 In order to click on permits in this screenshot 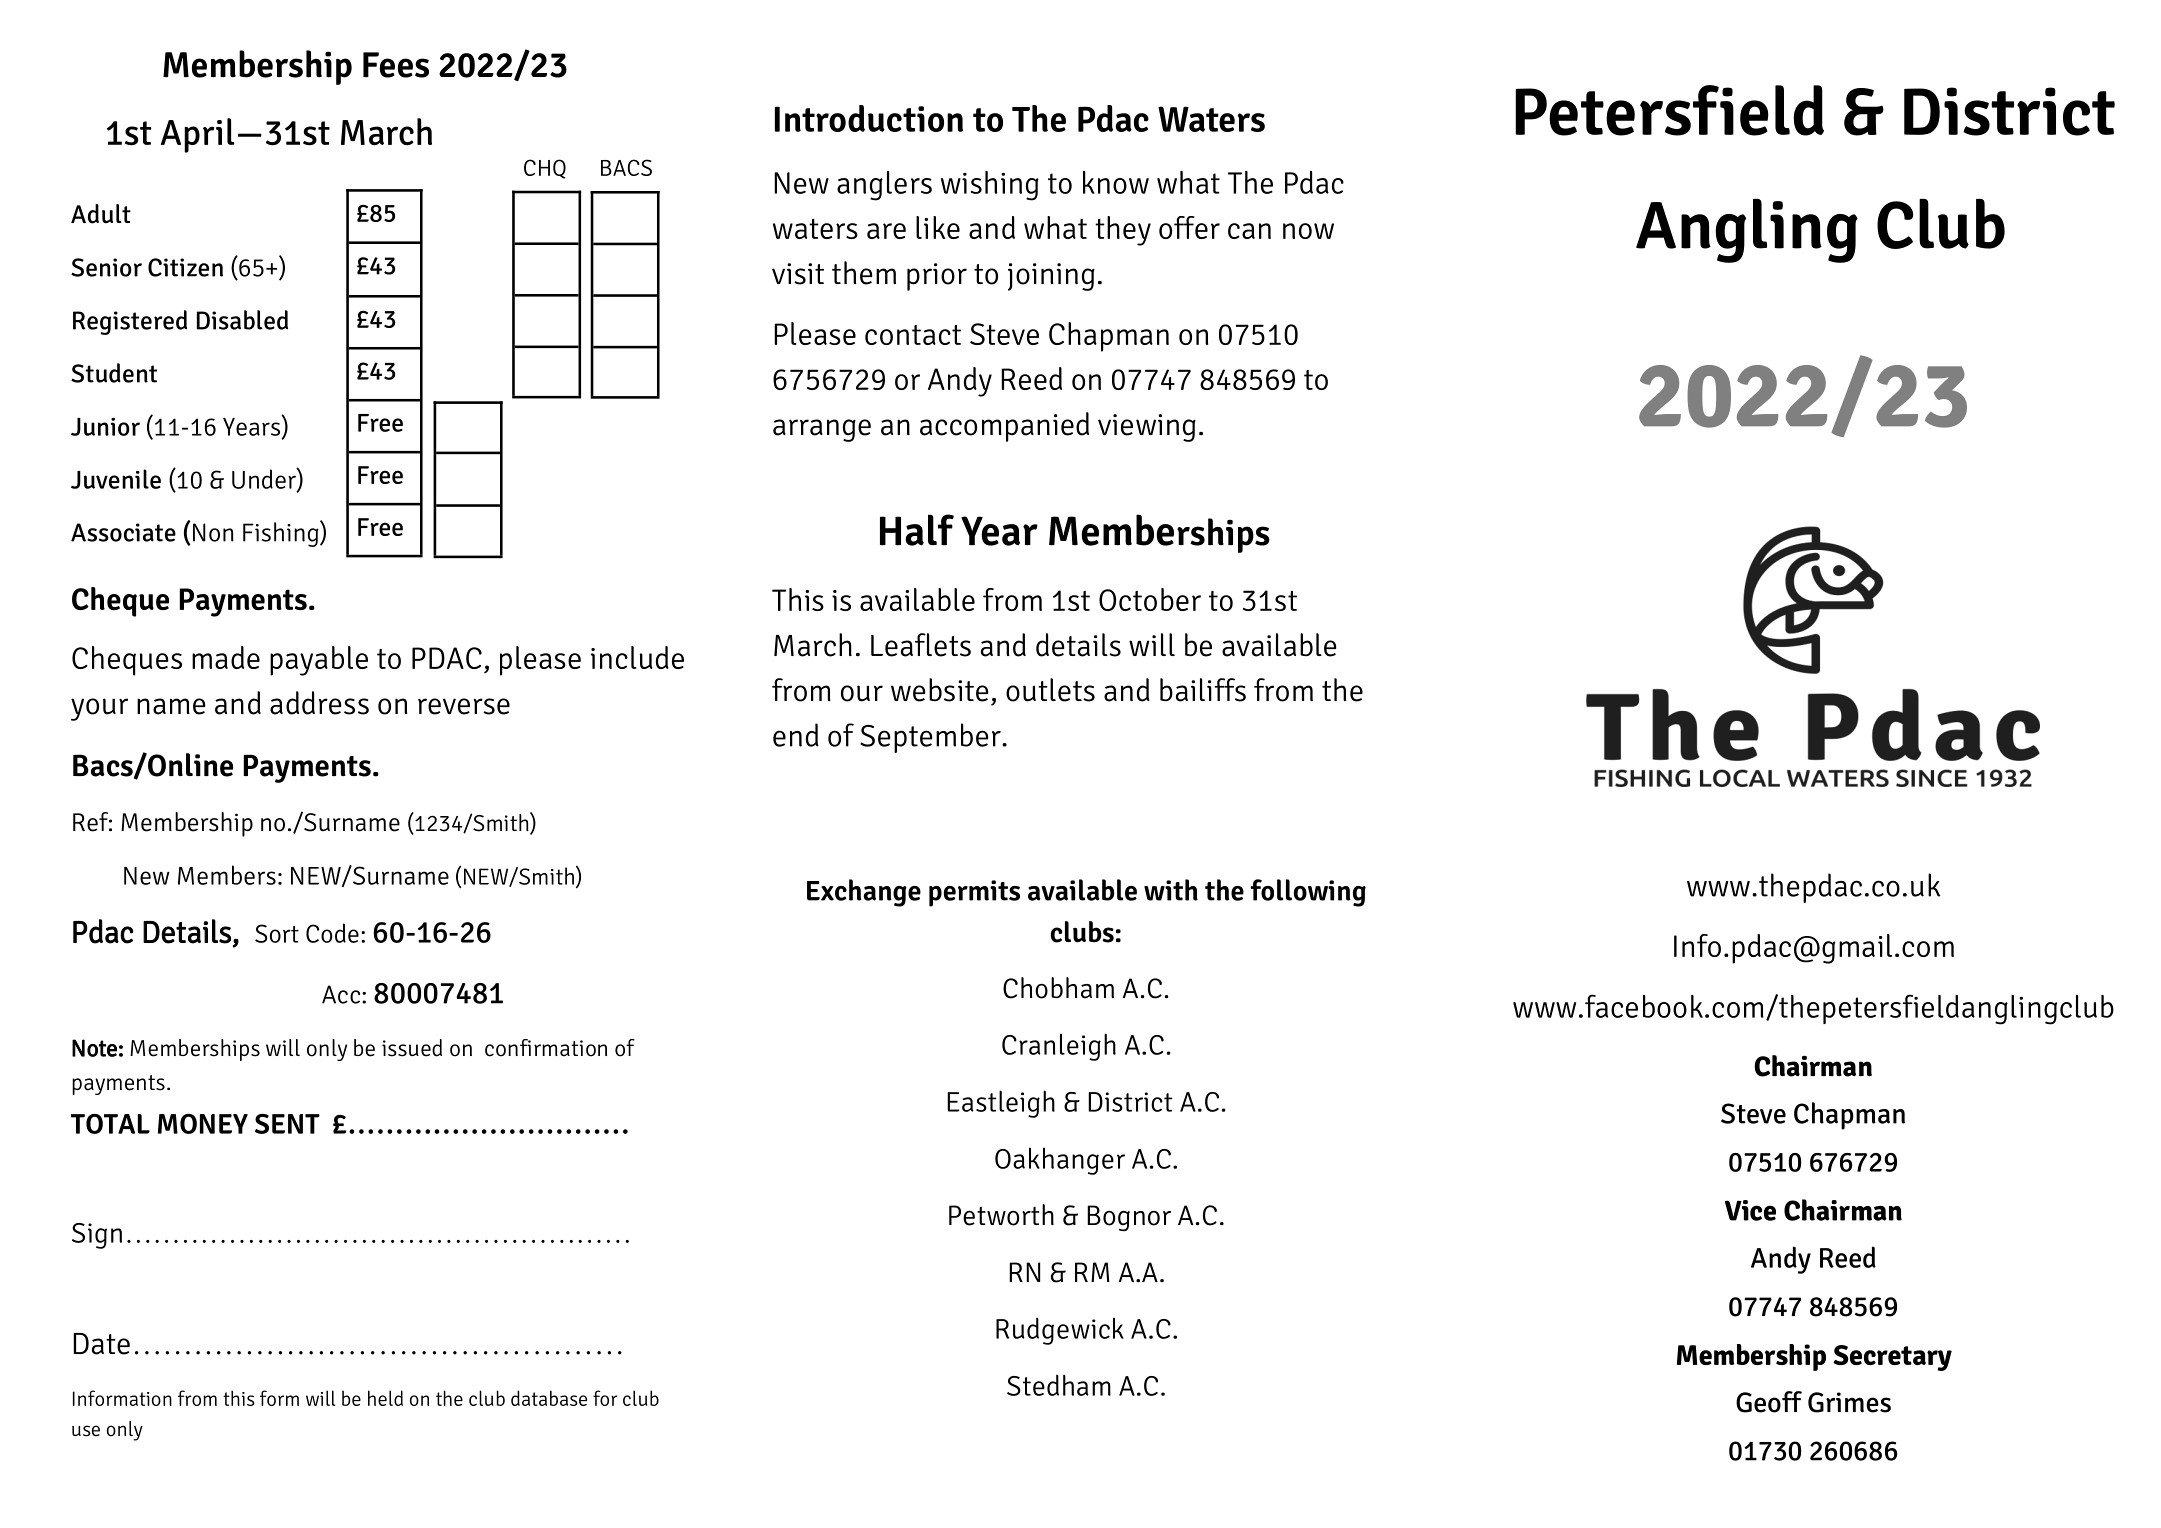, I will do `click(974, 893)`.
